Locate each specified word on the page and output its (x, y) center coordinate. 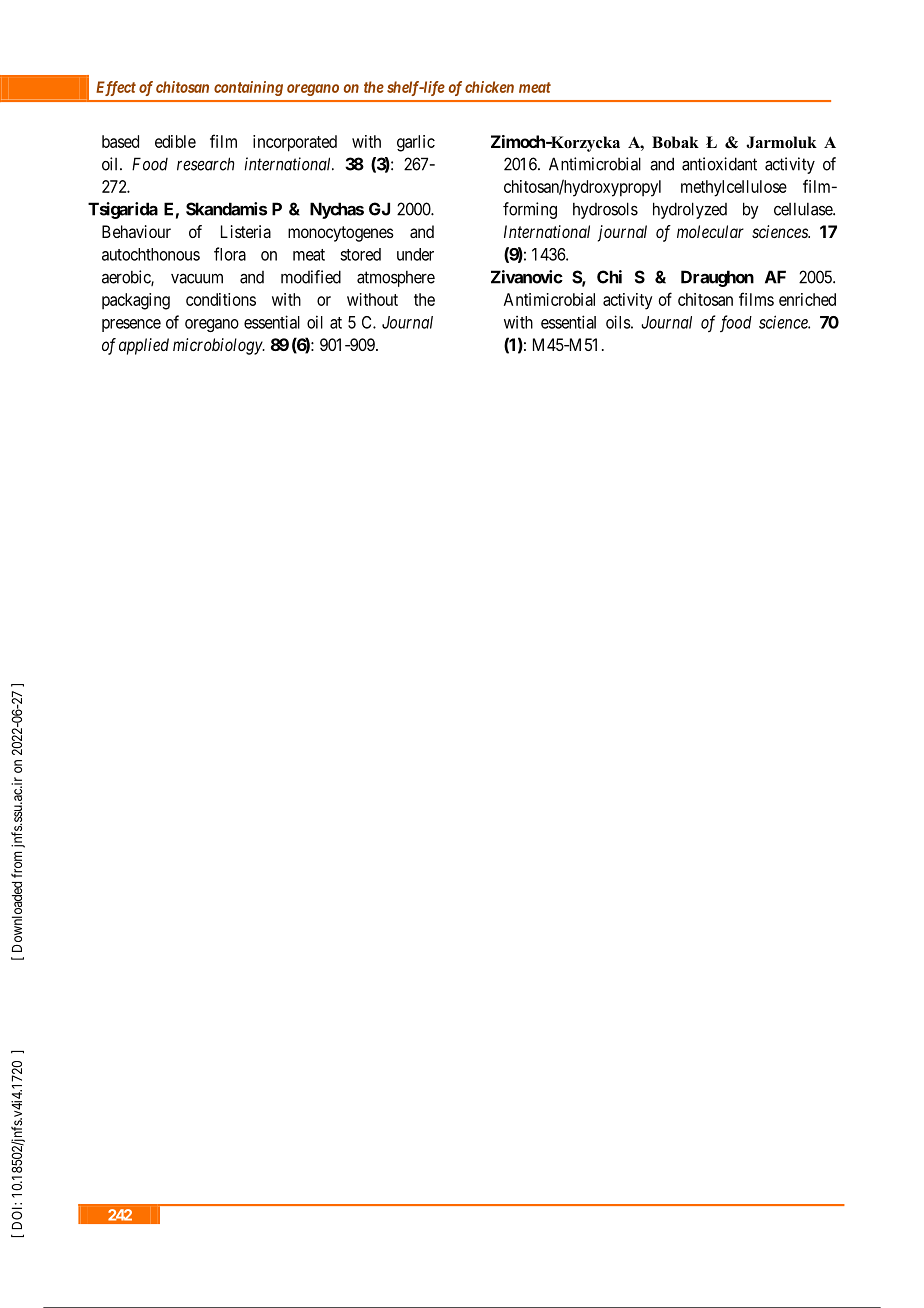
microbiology (218, 346)
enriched (807, 299)
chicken (489, 87)
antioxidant (719, 164)
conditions (221, 299)
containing (248, 88)
